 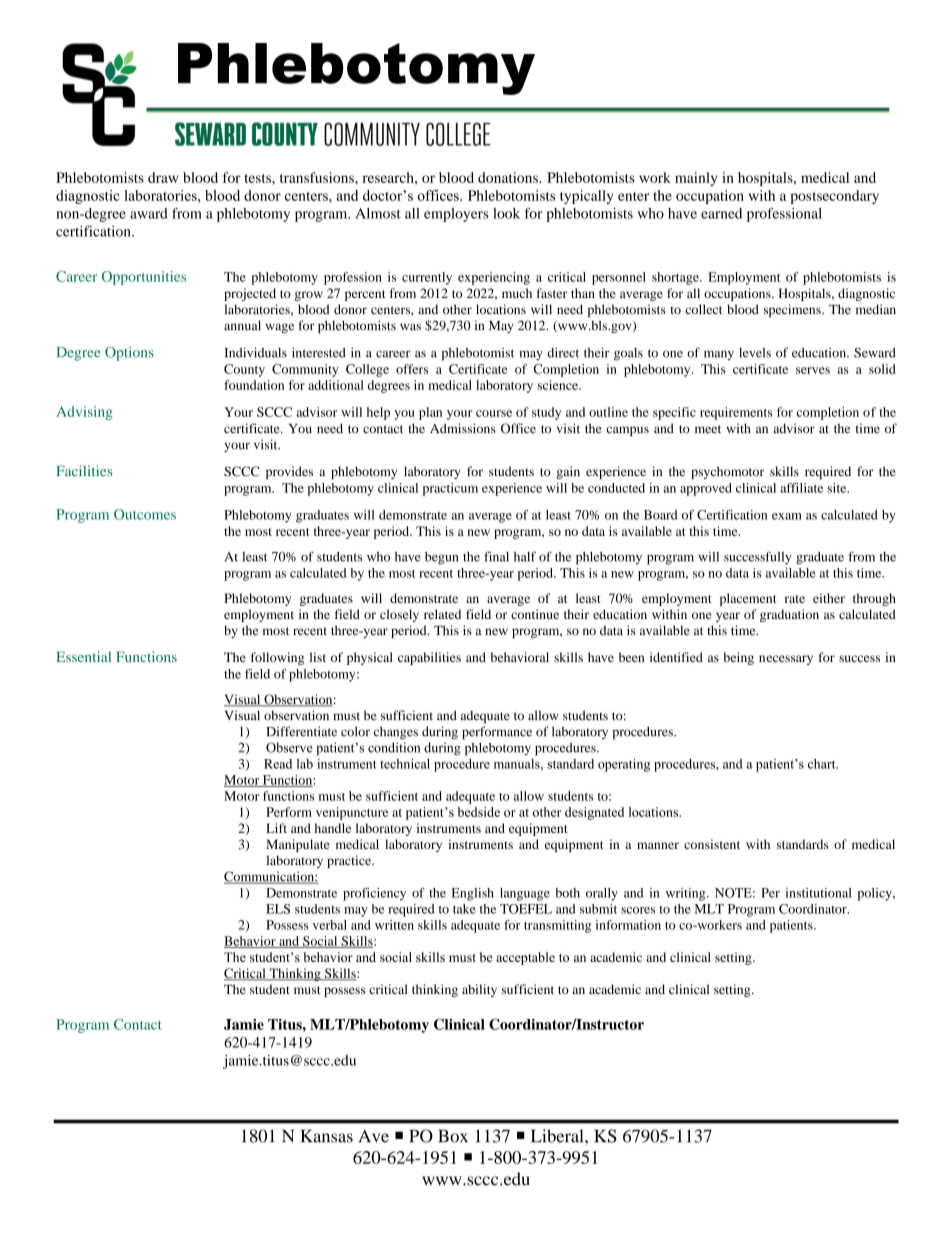 I want to click on Advising, so click(x=84, y=413).
